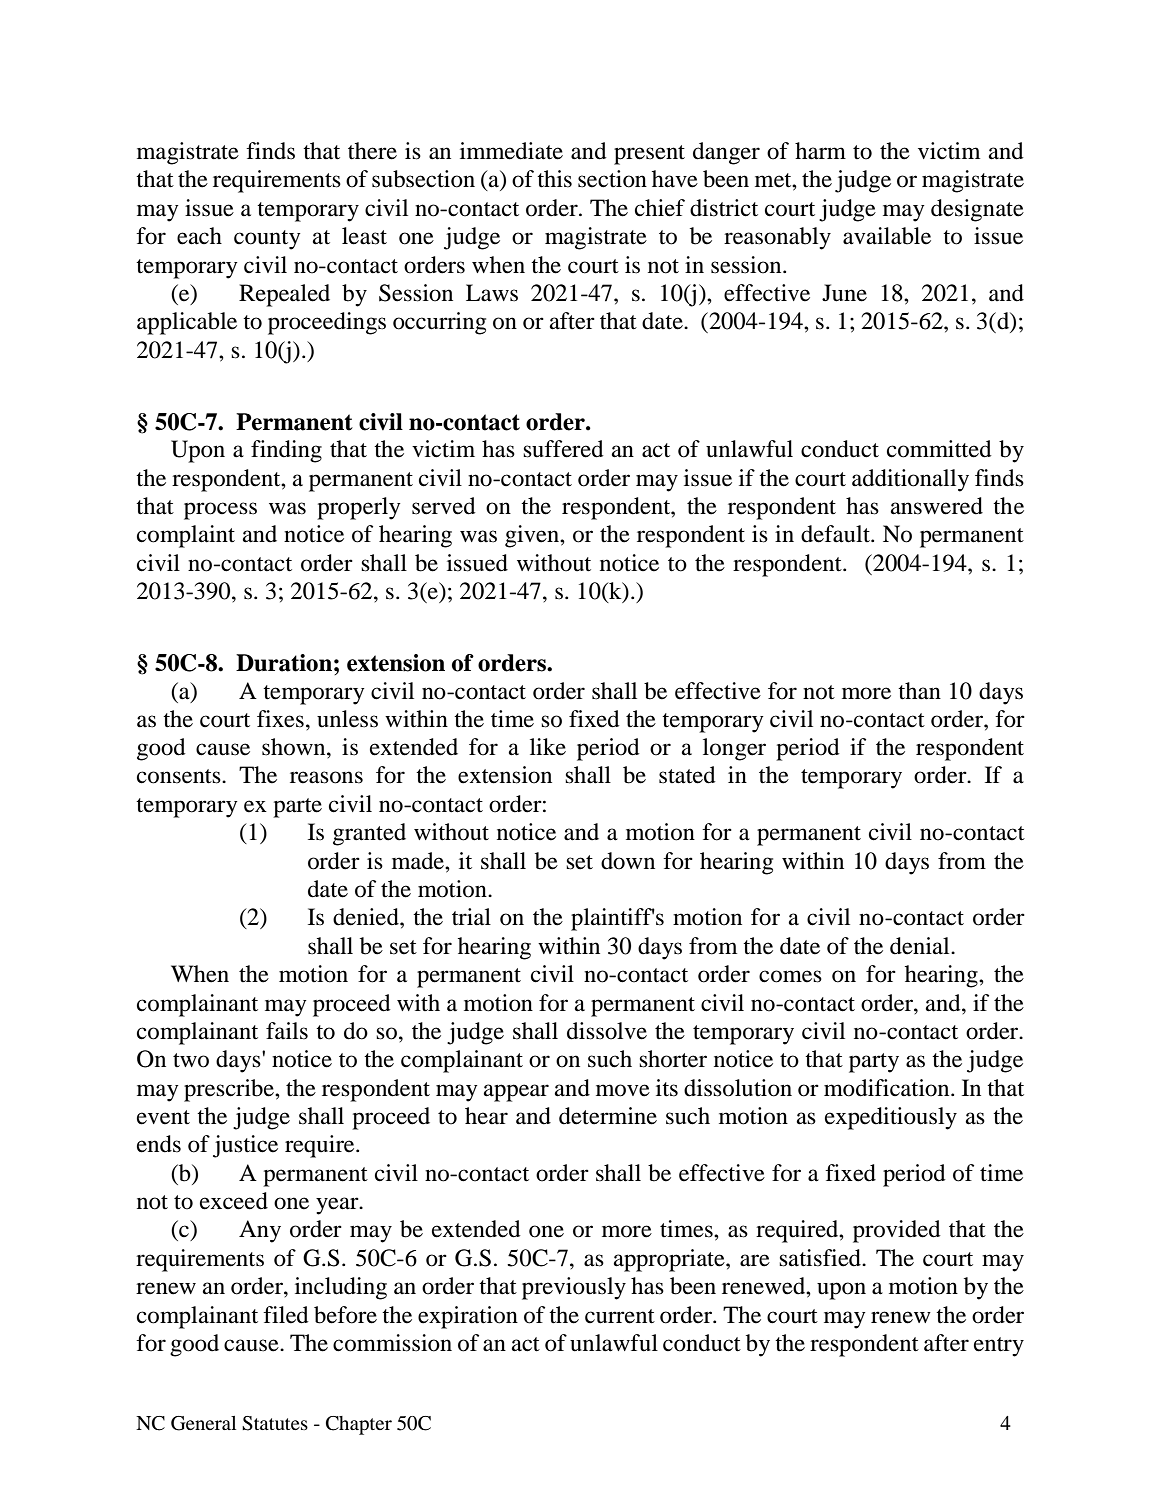 The height and width of the screenshot is (1503, 1161). Describe the element at coordinates (836, 534) in the screenshot. I see `default` at that location.
